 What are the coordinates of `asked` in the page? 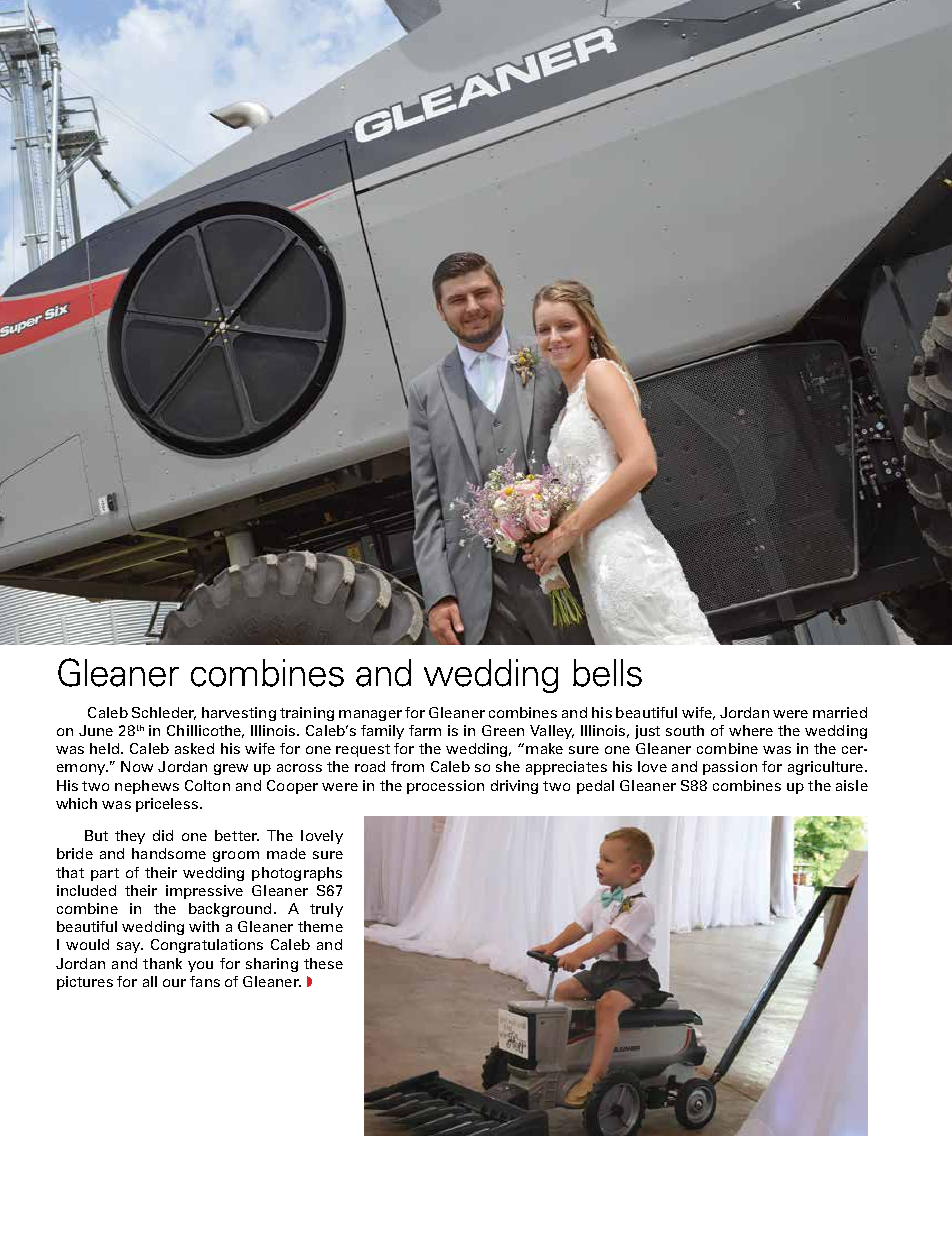 It's located at (194, 748).
